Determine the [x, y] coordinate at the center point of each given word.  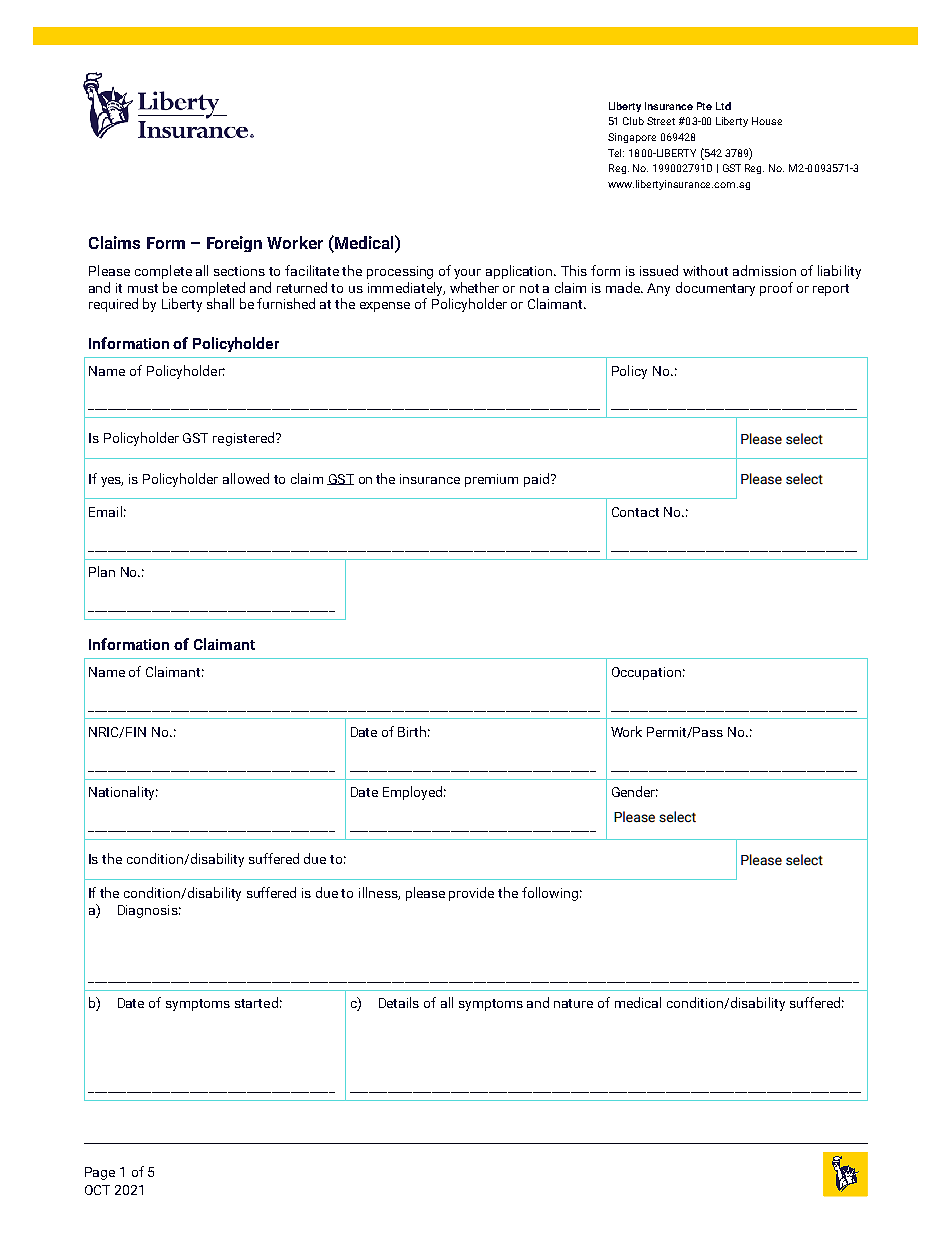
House [767, 121]
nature [573, 1003]
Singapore [632, 138]
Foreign [234, 244]
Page [100, 1173]
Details [399, 1002]
